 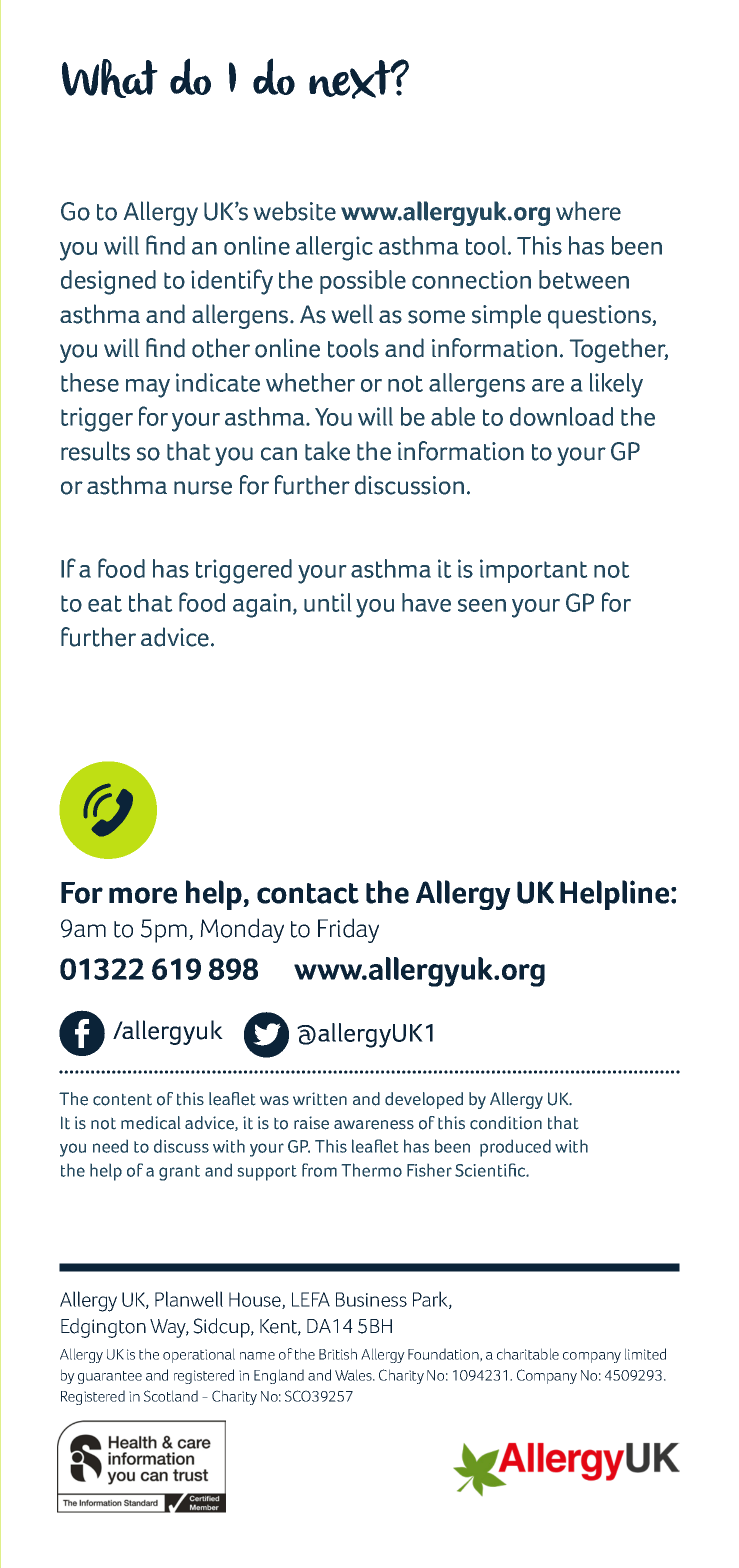 I want to click on until, so click(x=327, y=602).
